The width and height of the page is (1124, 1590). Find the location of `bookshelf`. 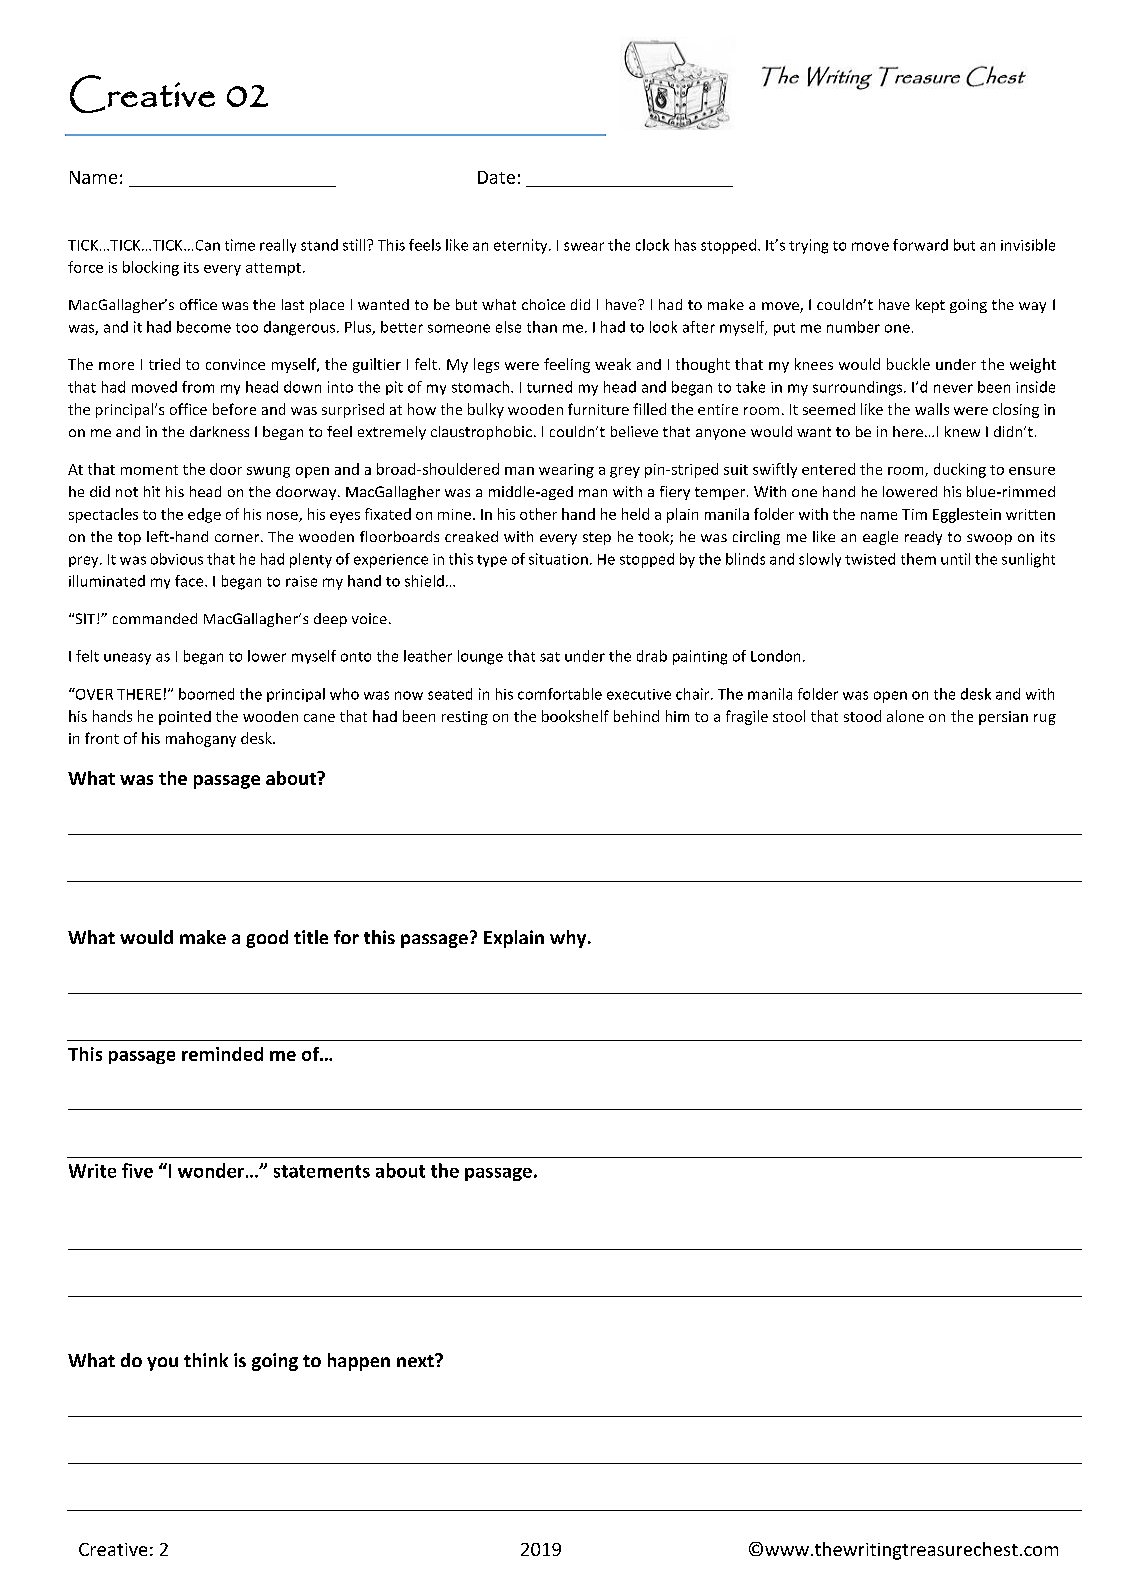

bookshelf is located at coordinates (575, 716).
